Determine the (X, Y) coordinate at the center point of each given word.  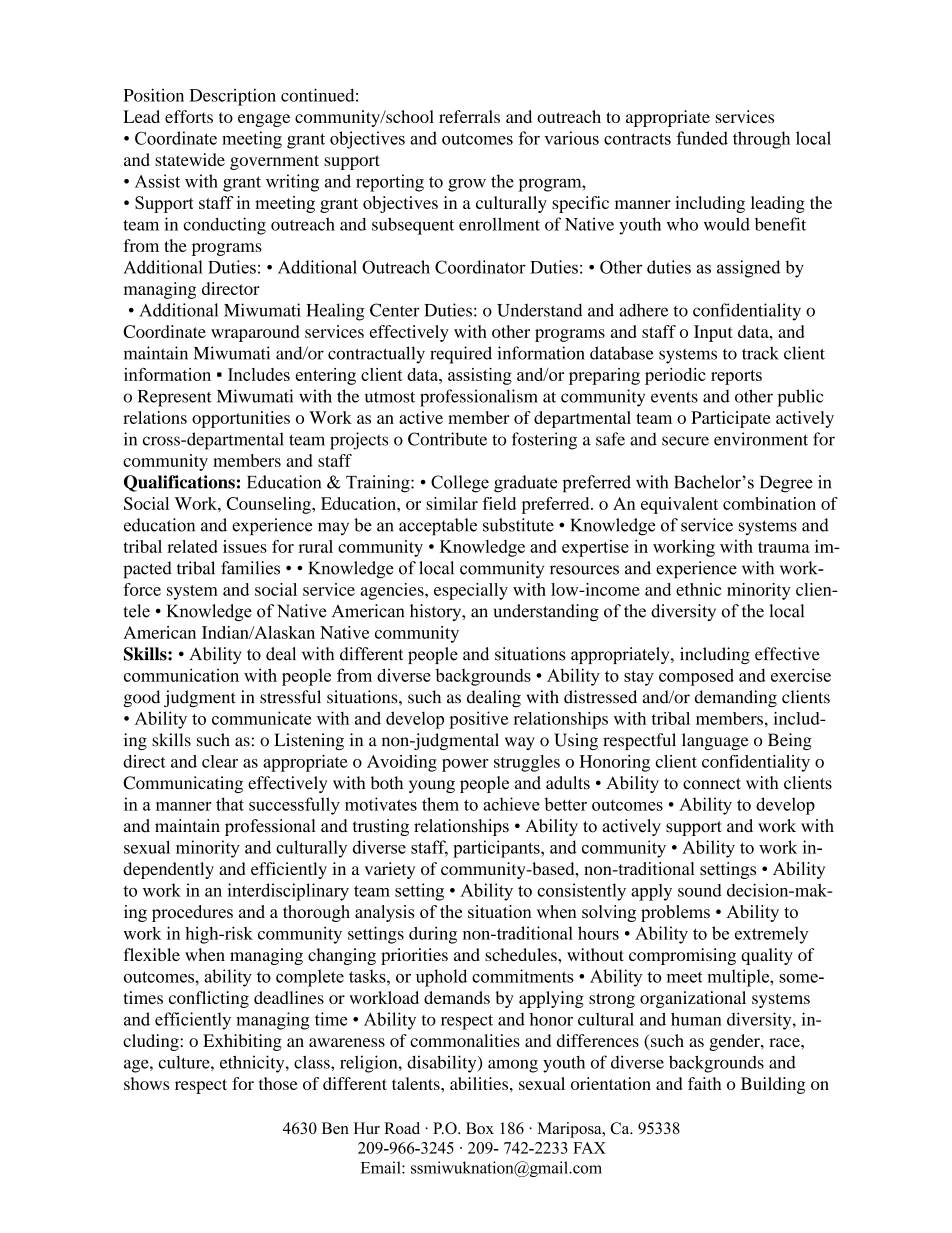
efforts (189, 116)
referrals (469, 116)
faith (704, 1083)
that (230, 804)
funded (702, 138)
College (460, 484)
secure (685, 441)
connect (712, 784)
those (278, 1083)
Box (480, 1128)
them (440, 804)
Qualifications (179, 483)
